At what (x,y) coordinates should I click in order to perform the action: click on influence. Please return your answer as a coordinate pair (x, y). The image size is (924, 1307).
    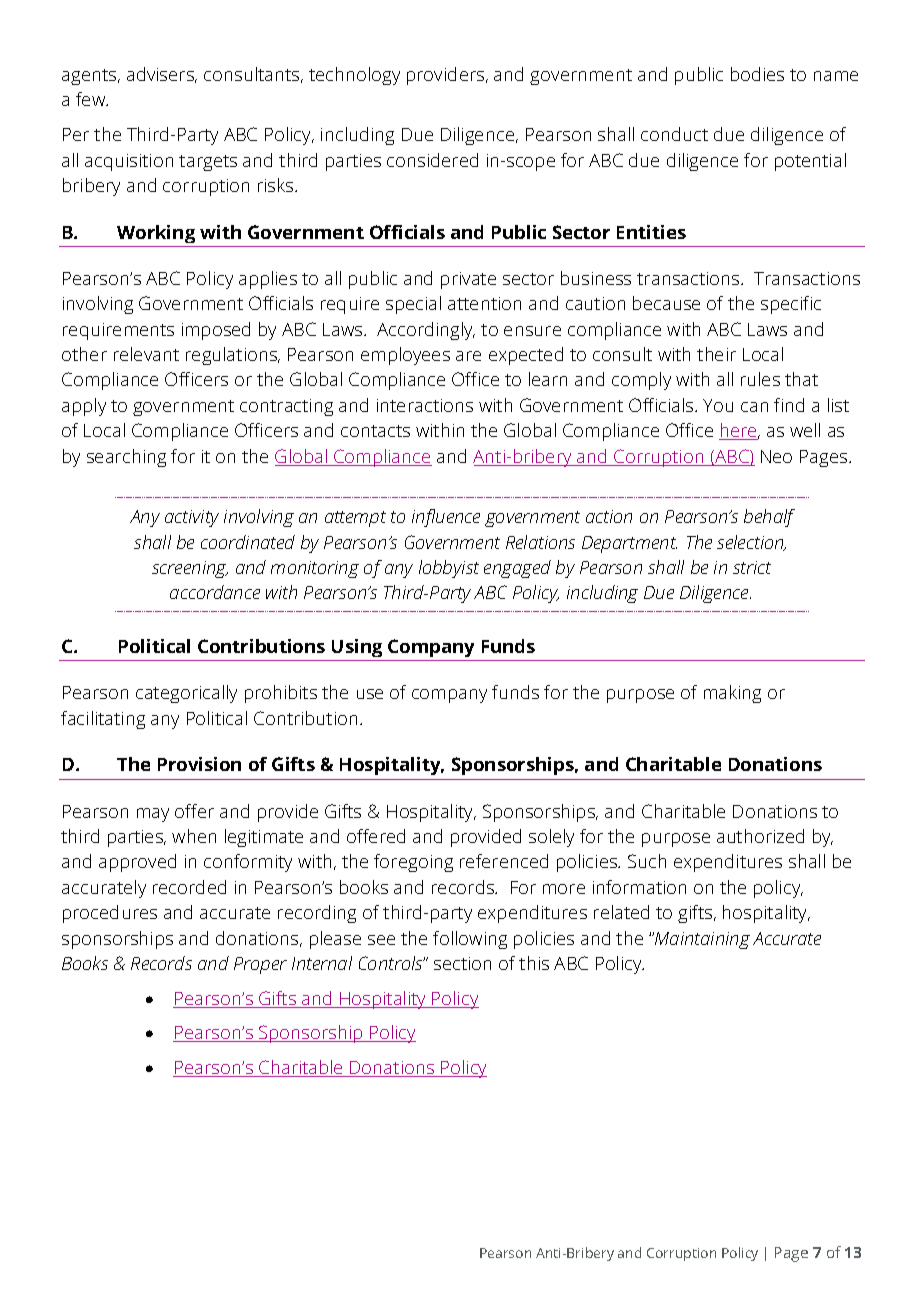
    Looking at the image, I should click on (446, 518).
